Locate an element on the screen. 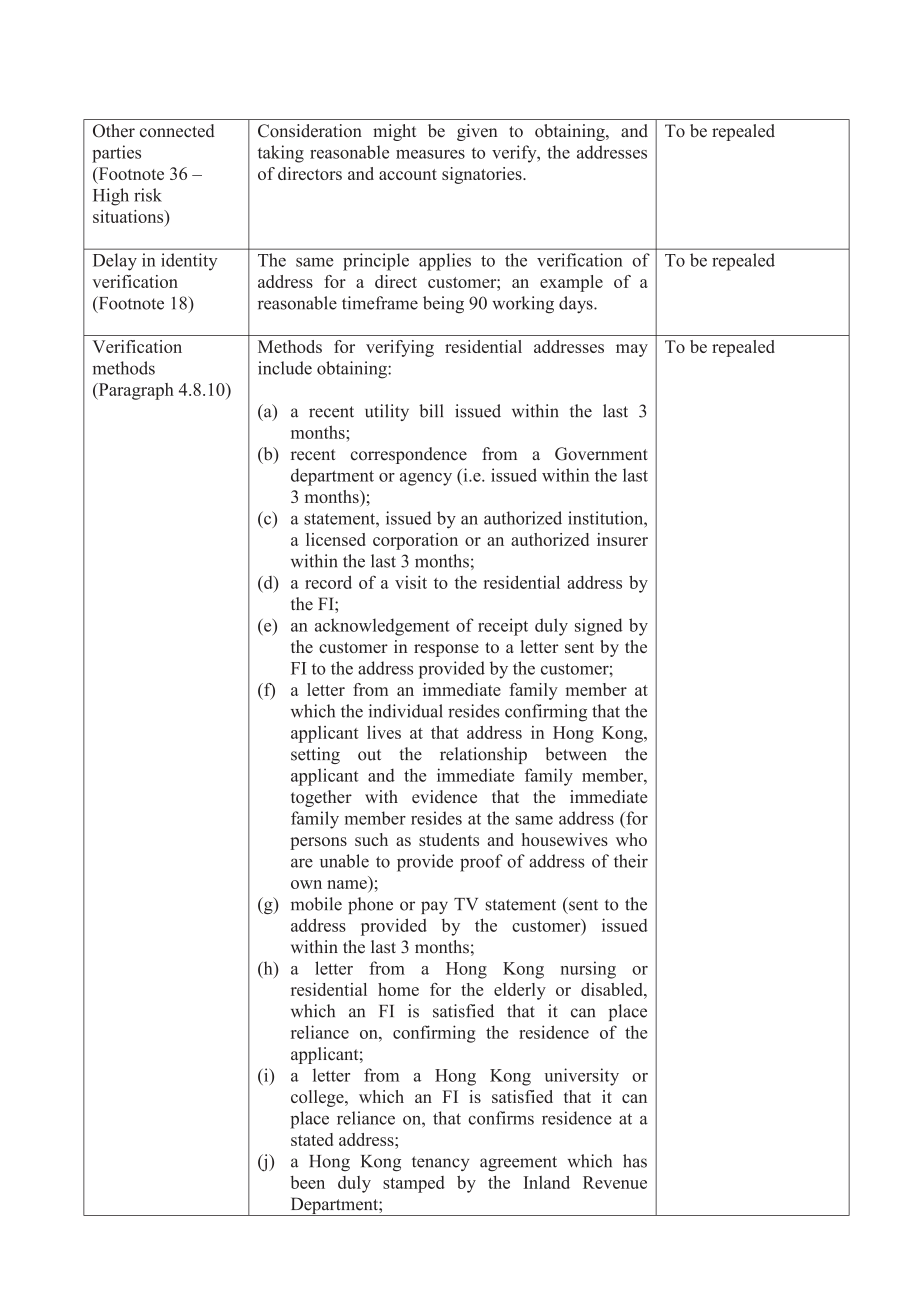  signatories is located at coordinates (483, 175).
